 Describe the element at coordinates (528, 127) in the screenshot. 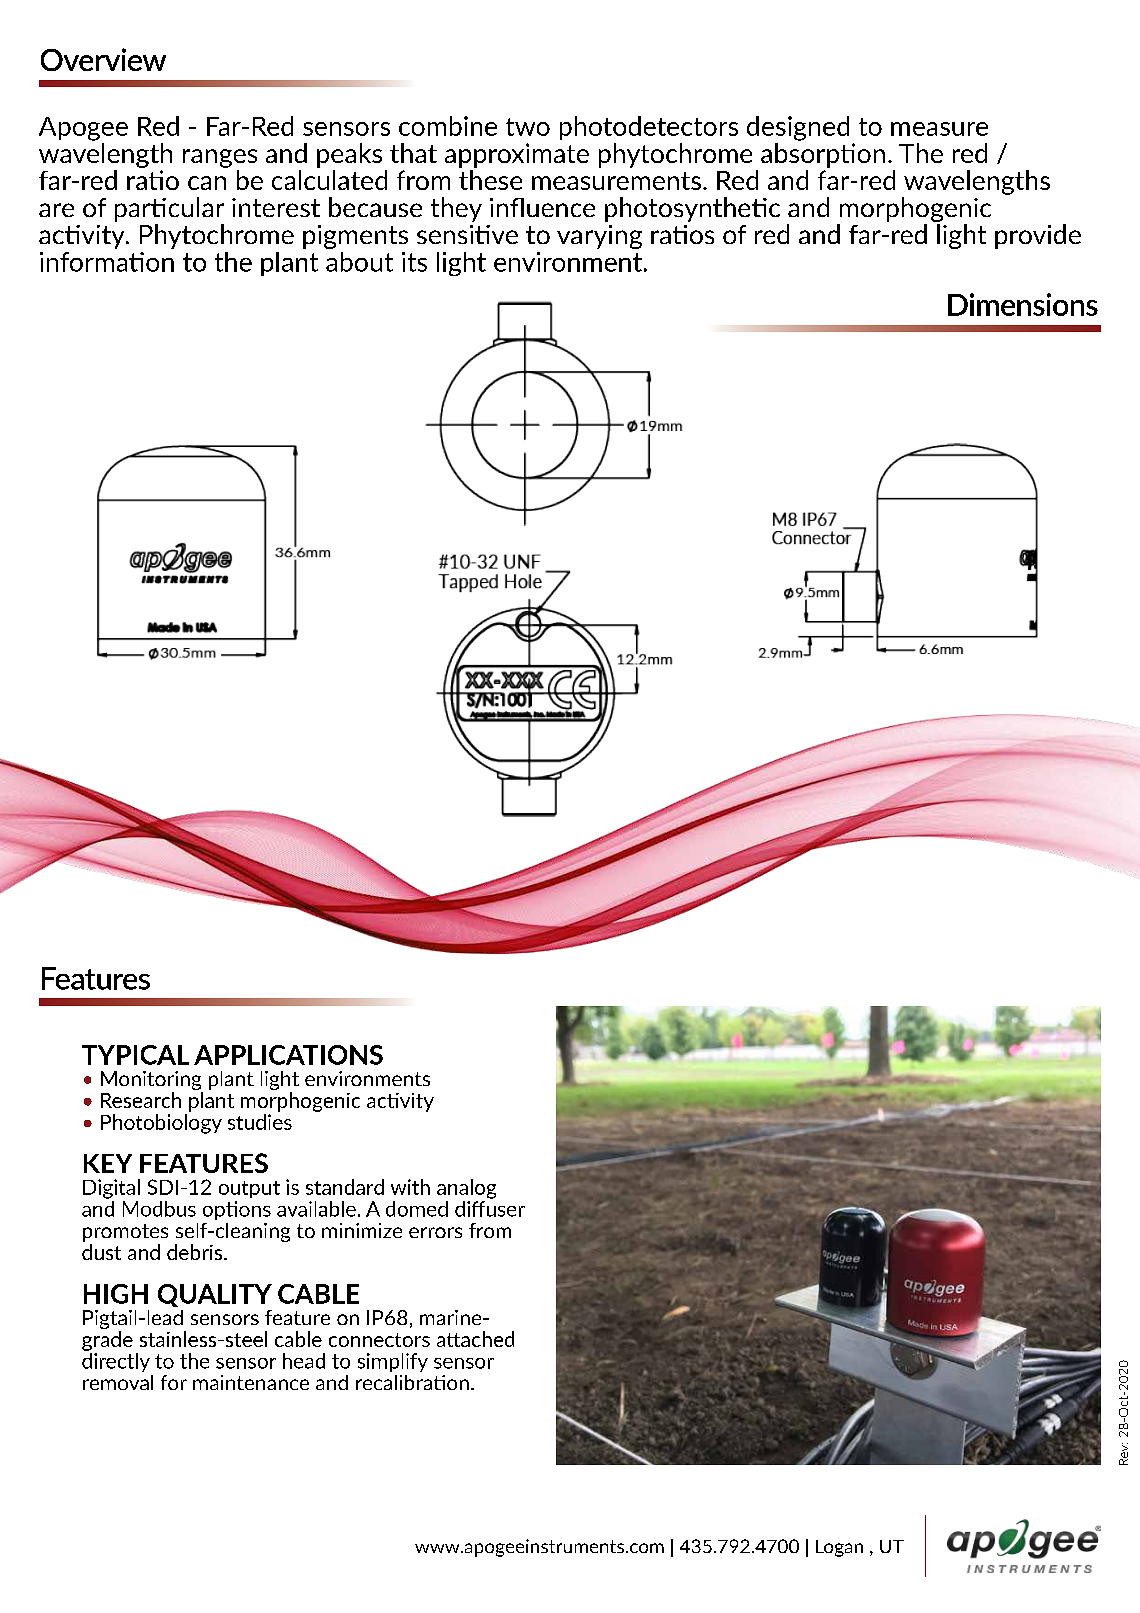

I see `two` at that location.
